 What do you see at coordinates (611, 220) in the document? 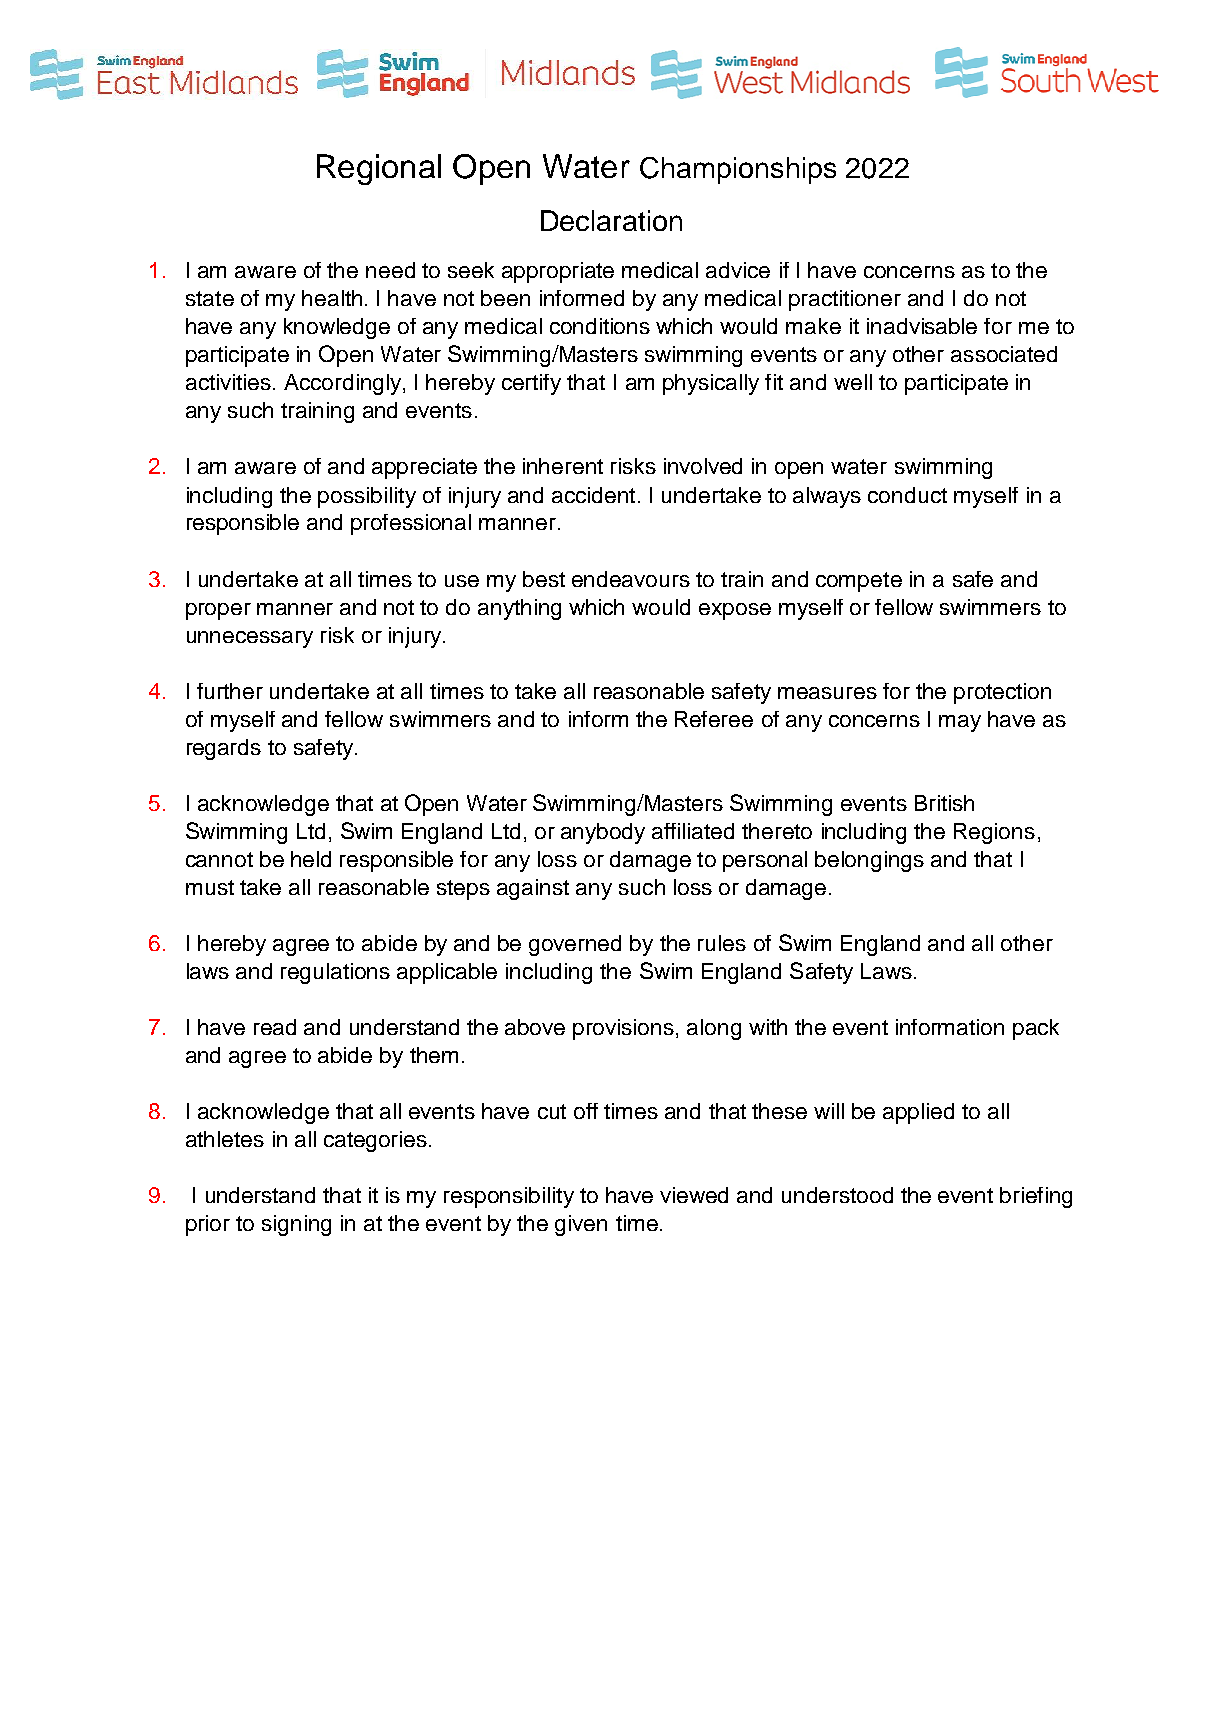
I see `Declaration` at bounding box center [611, 220].
